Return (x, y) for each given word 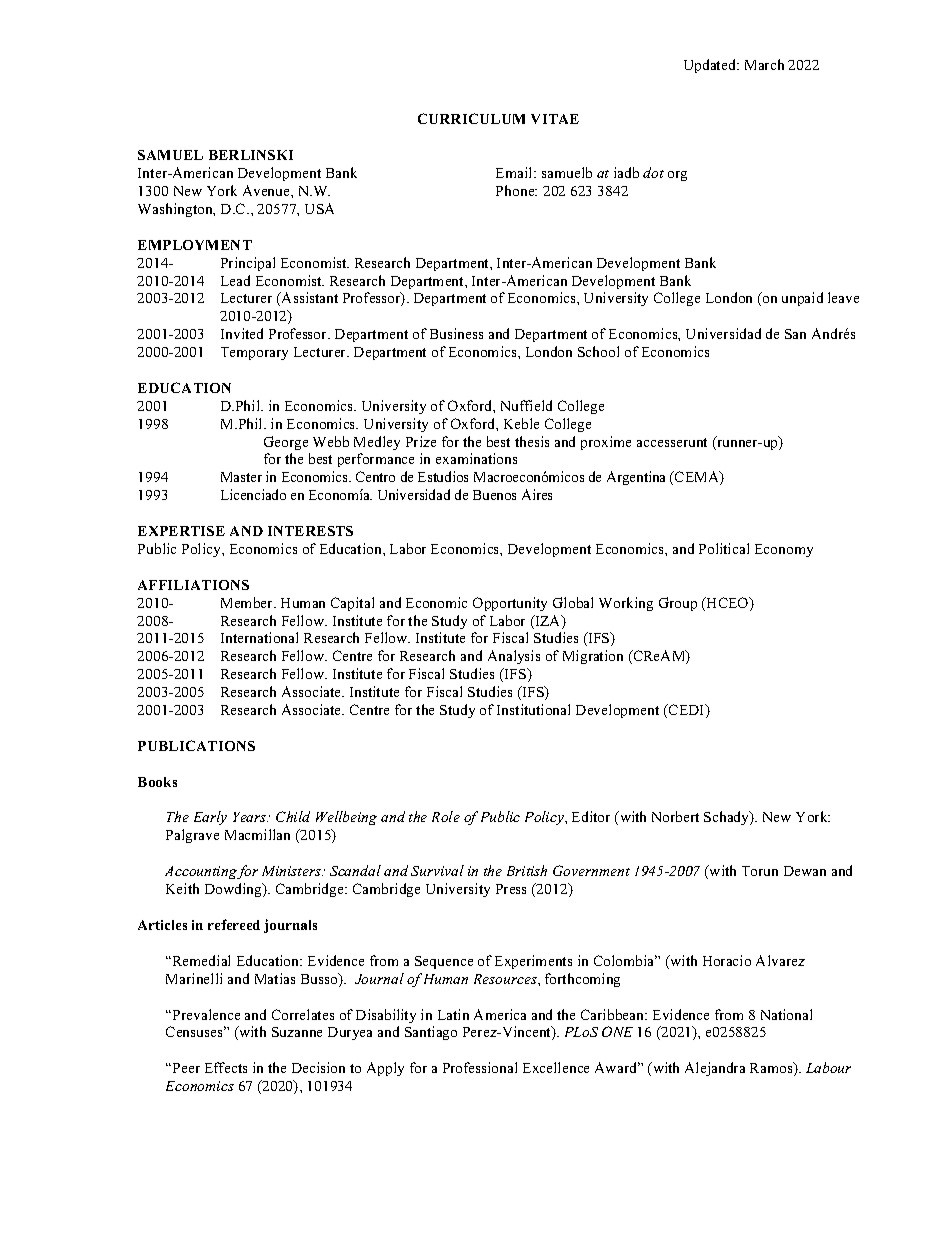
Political (724, 548)
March (764, 64)
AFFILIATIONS (193, 585)
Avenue (267, 190)
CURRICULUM (471, 118)
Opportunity (510, 604)
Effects (226, 1067)
